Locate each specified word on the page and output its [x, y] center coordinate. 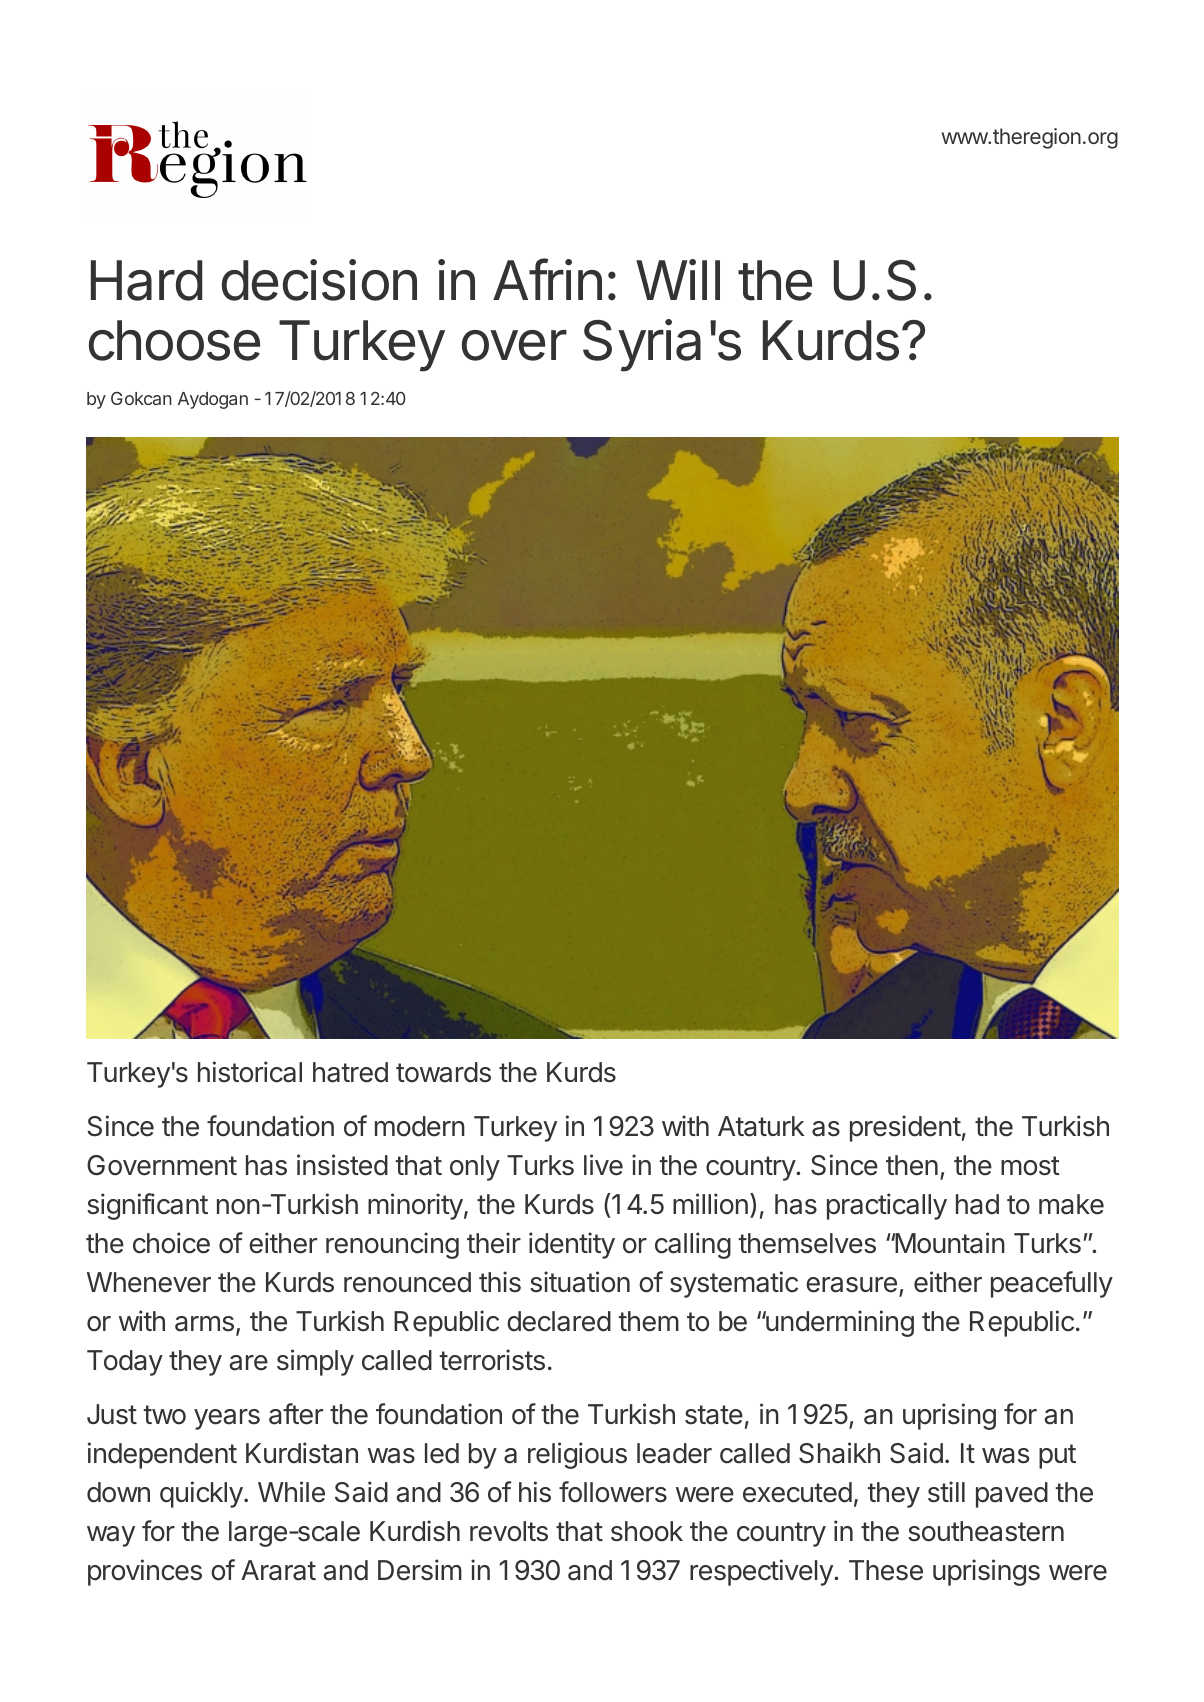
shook [647, 1531]
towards [443, 1072]
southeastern [986, 1531]
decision [319, 280]
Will [678, 279]
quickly [201, 1494]
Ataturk [761, 1126]
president [905, 1128]
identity [572, 1245]
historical [250, 1072]
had [977, 1204]
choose [174, 340]
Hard [146, 280]
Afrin [547, 279]
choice [171, 1243]
